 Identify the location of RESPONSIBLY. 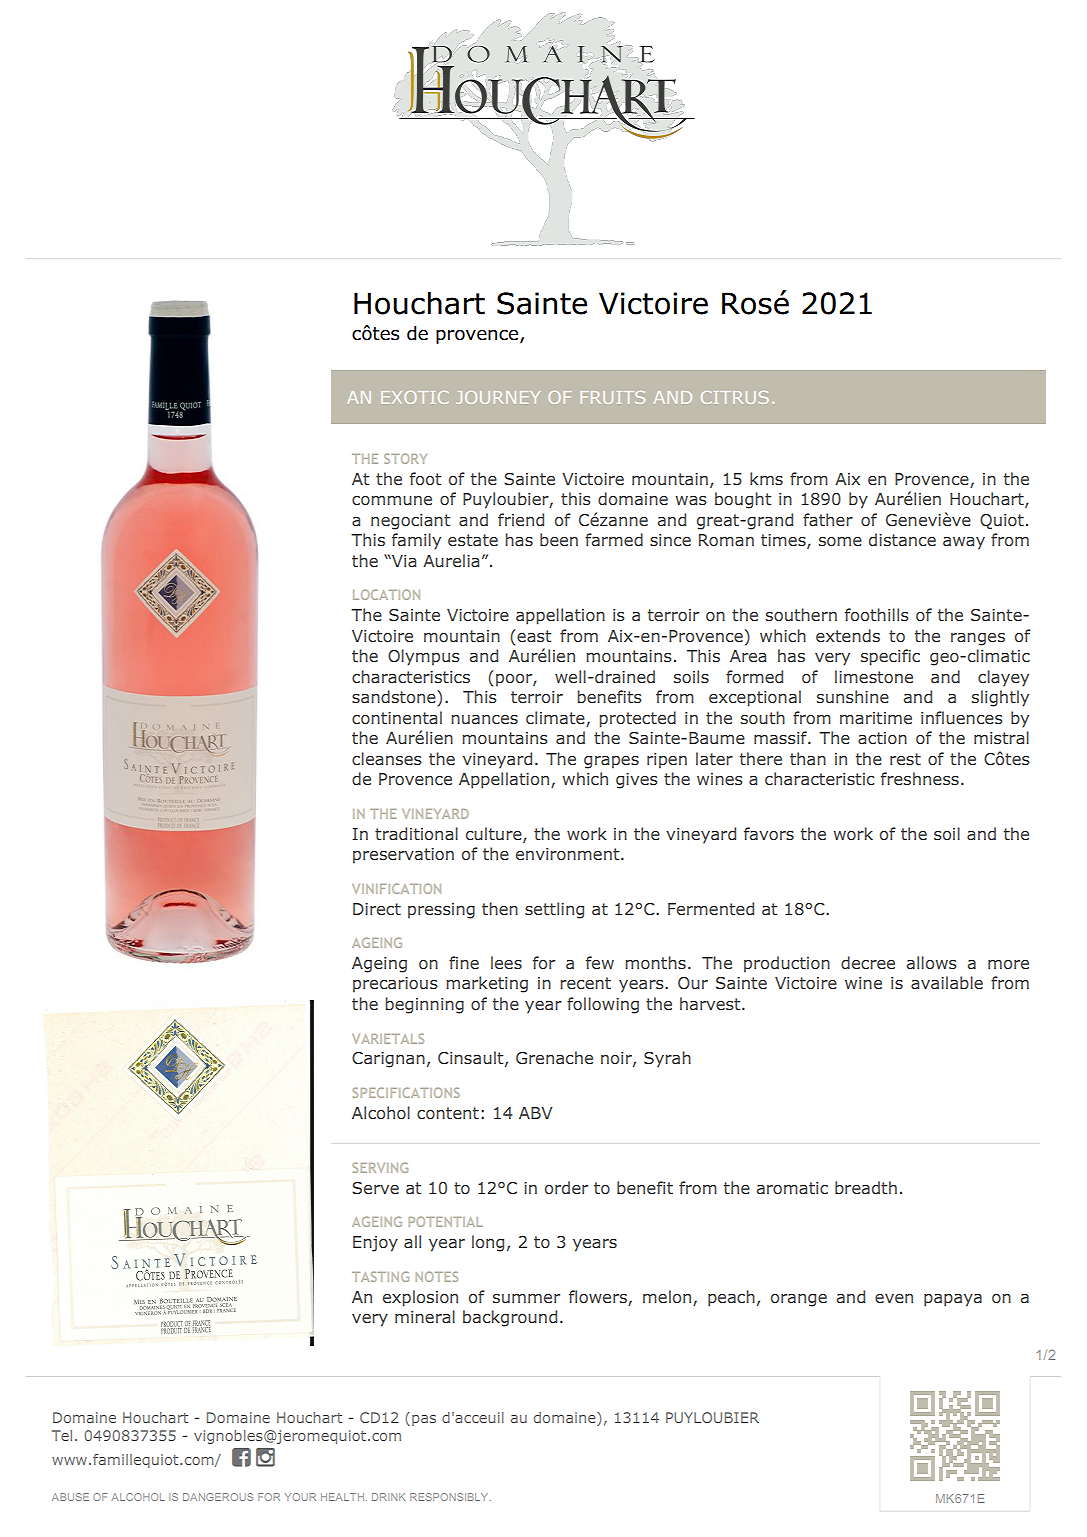
(450, 1497).
